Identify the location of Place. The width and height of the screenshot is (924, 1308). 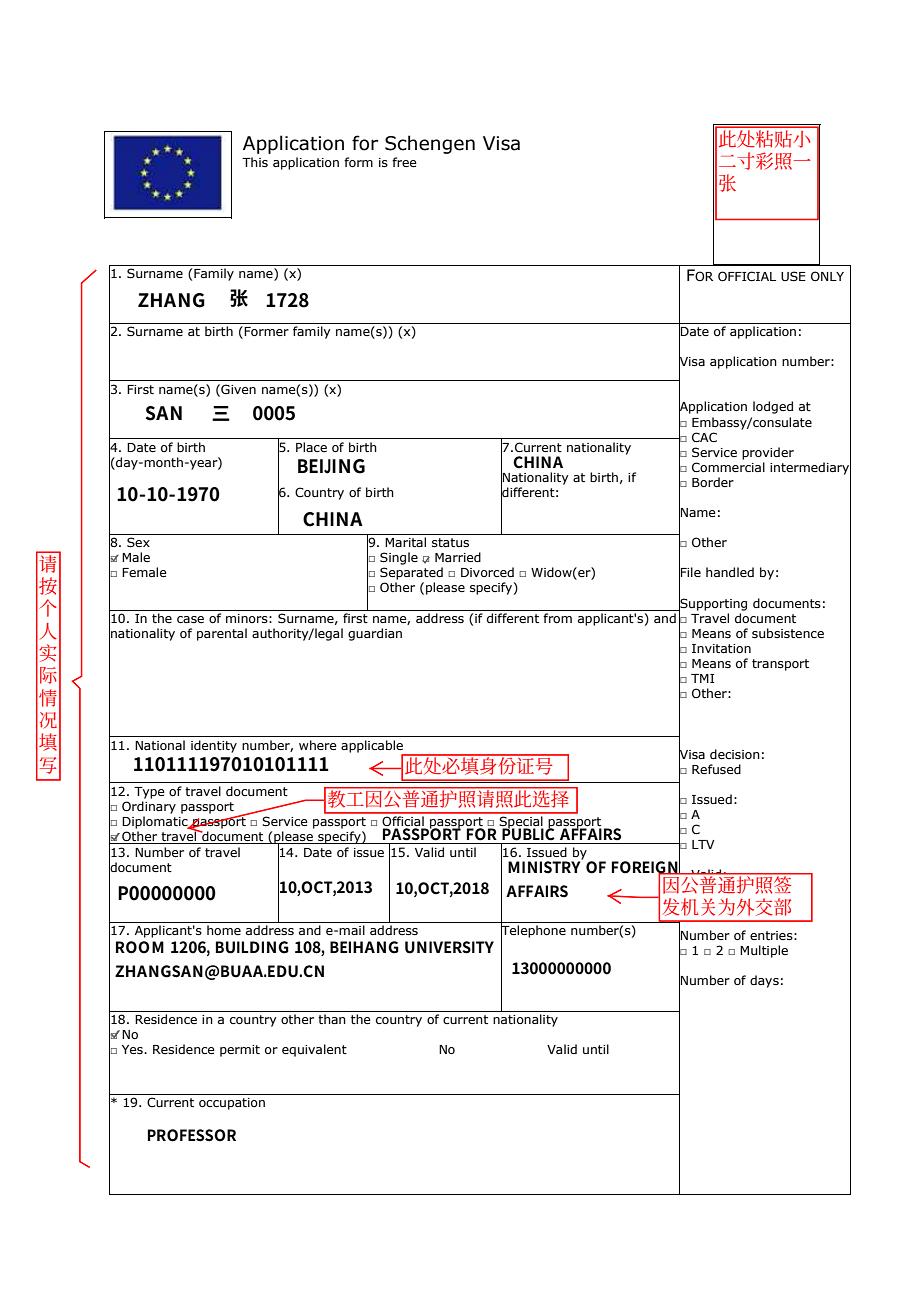
(311, 447).
